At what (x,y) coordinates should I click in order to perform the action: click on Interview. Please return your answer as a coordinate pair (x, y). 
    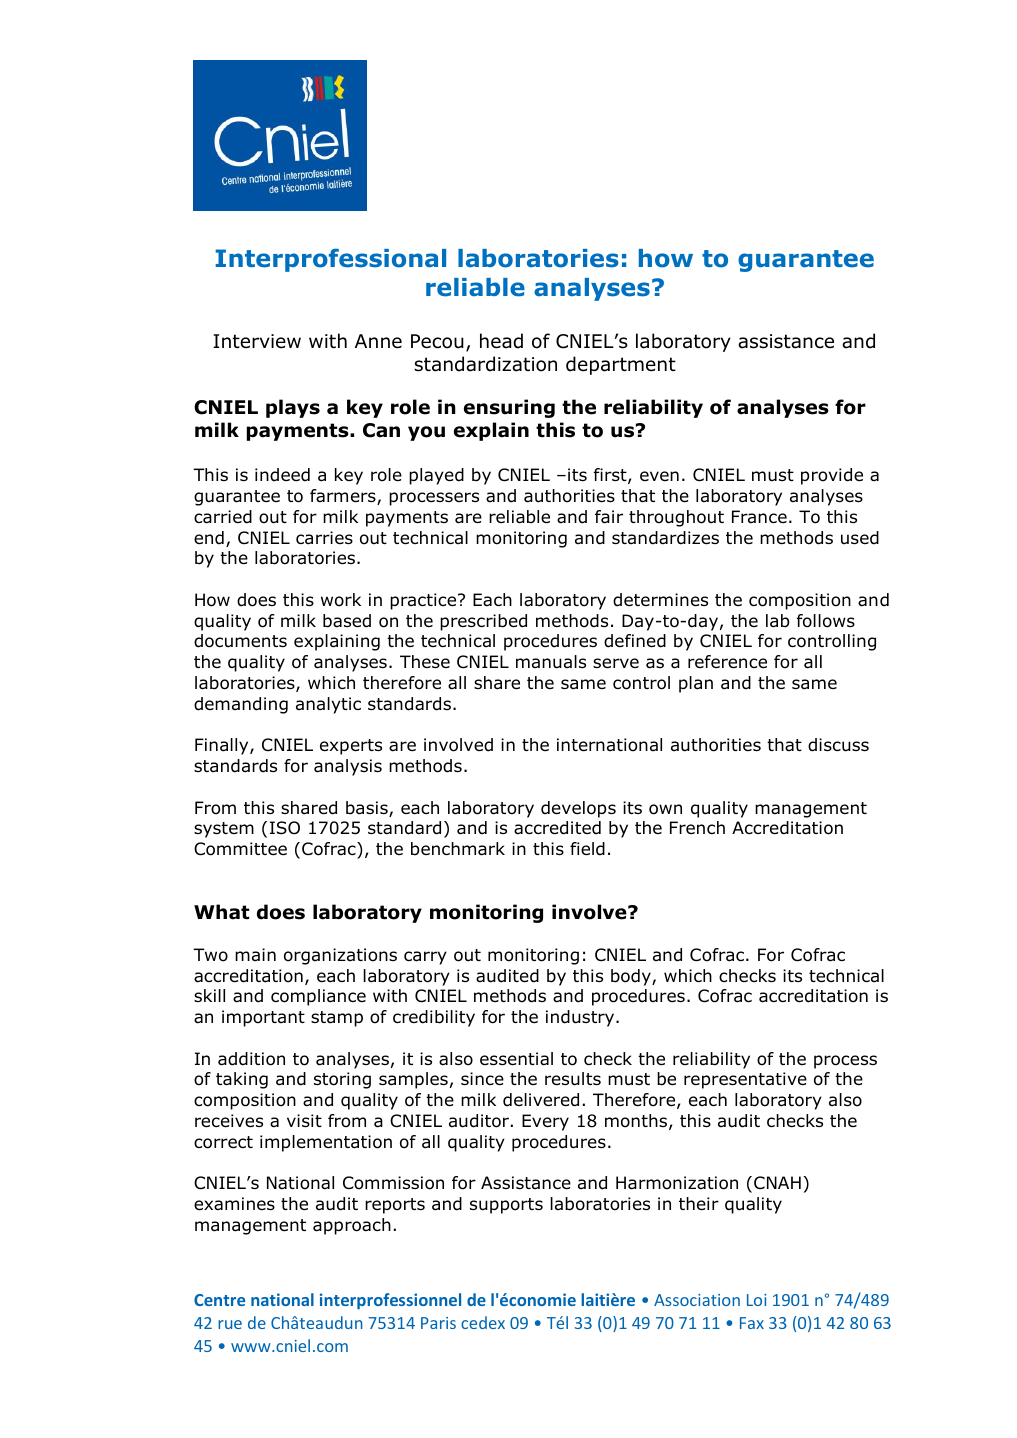
    Looking at the image, I should click on (257, 341).
